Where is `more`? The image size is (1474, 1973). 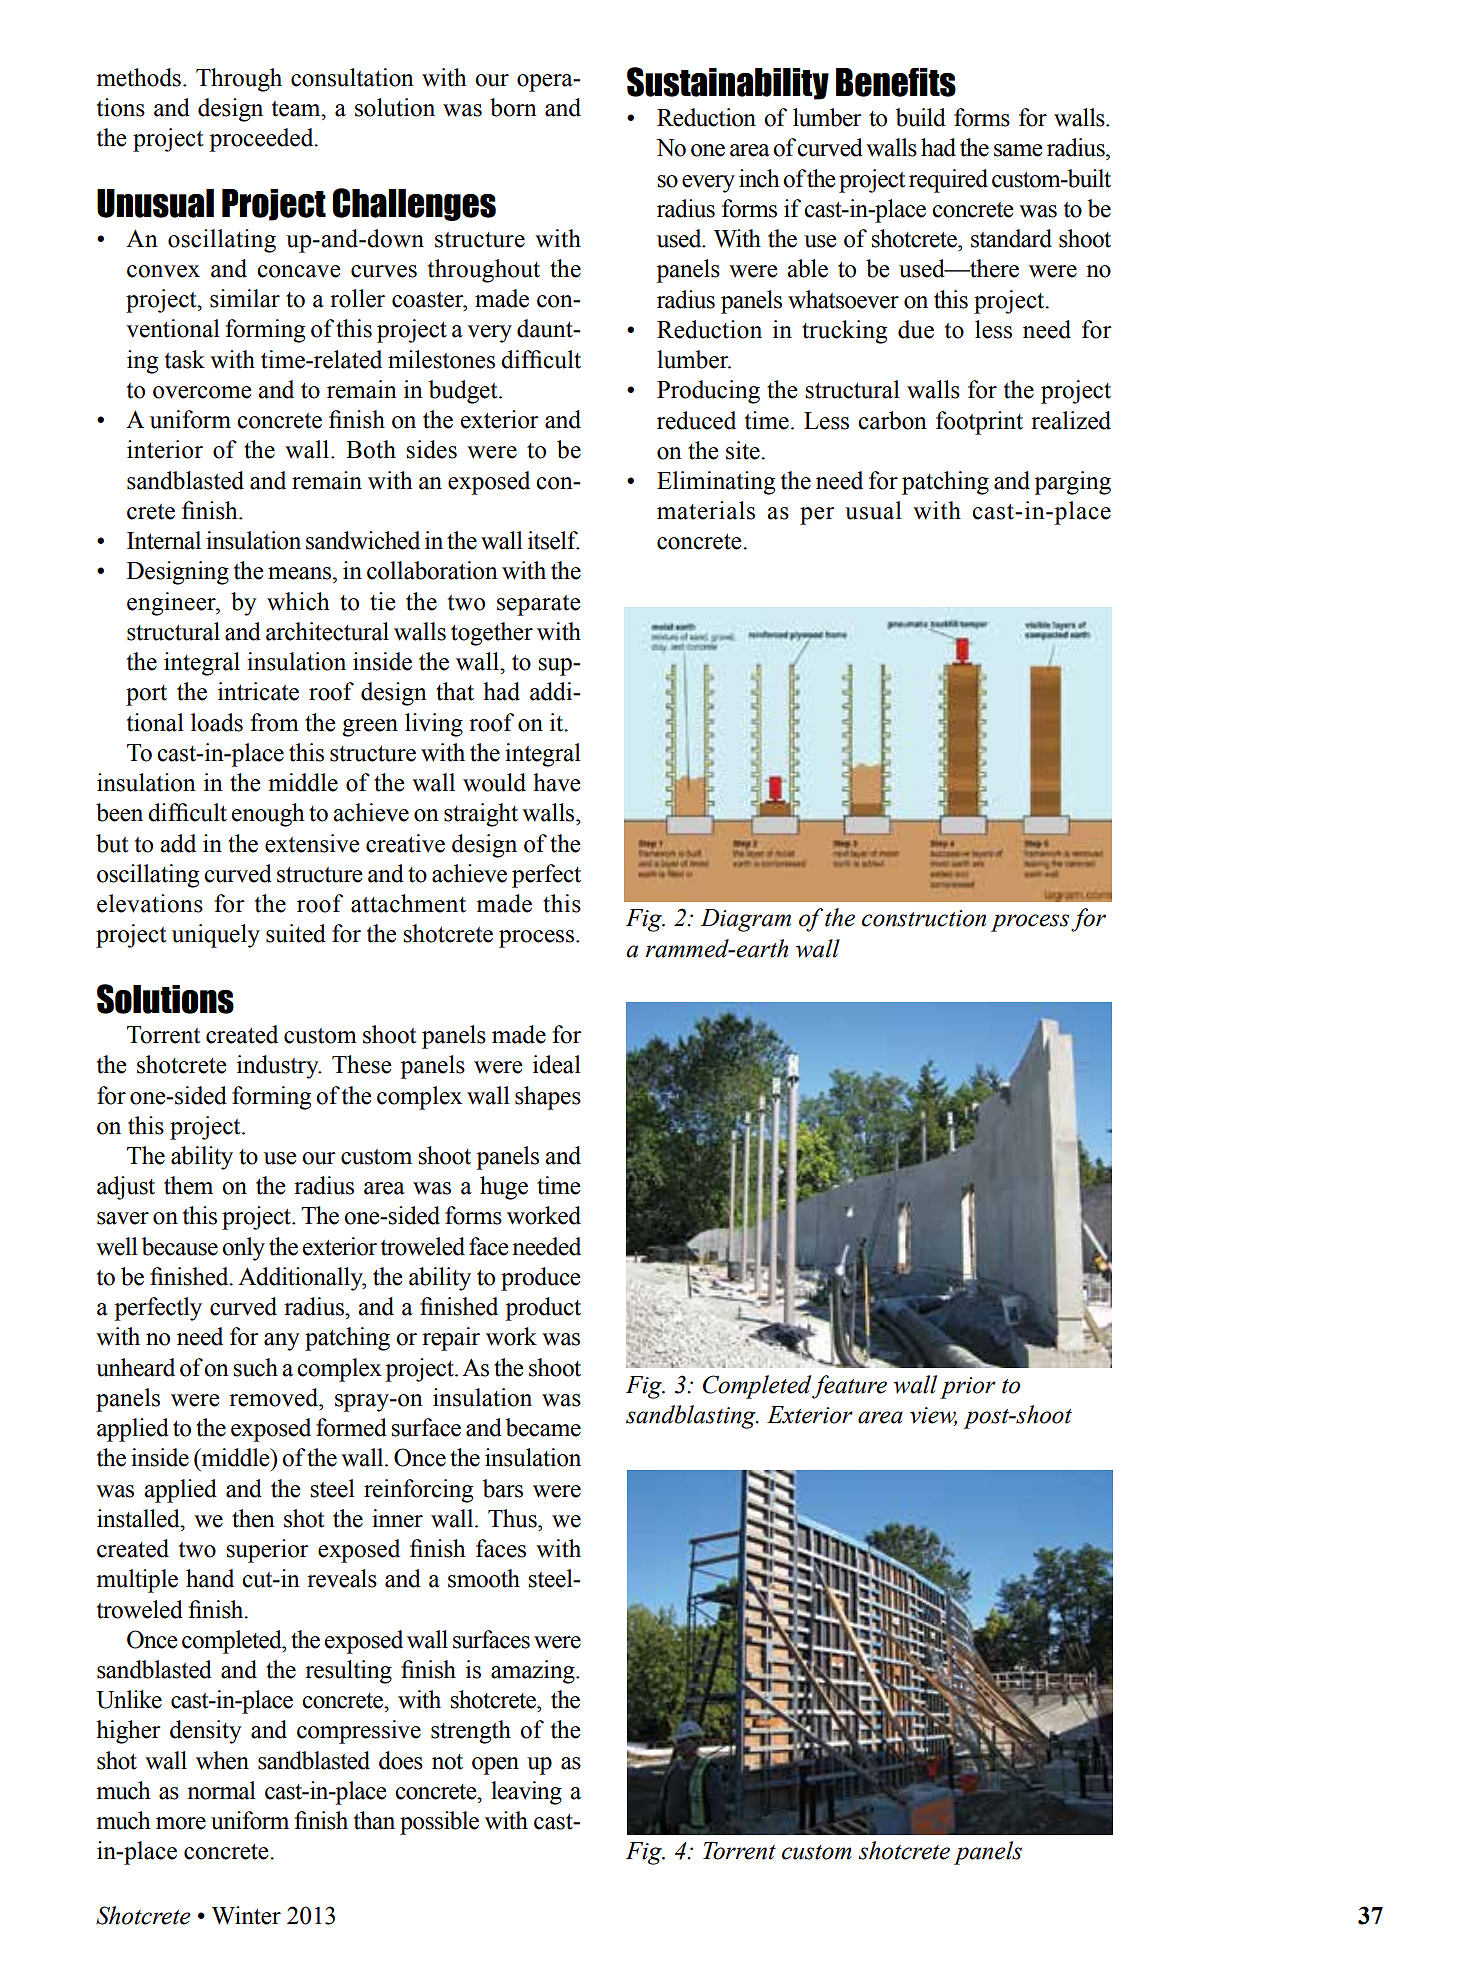 more is located at coordinates (181, 1823).
